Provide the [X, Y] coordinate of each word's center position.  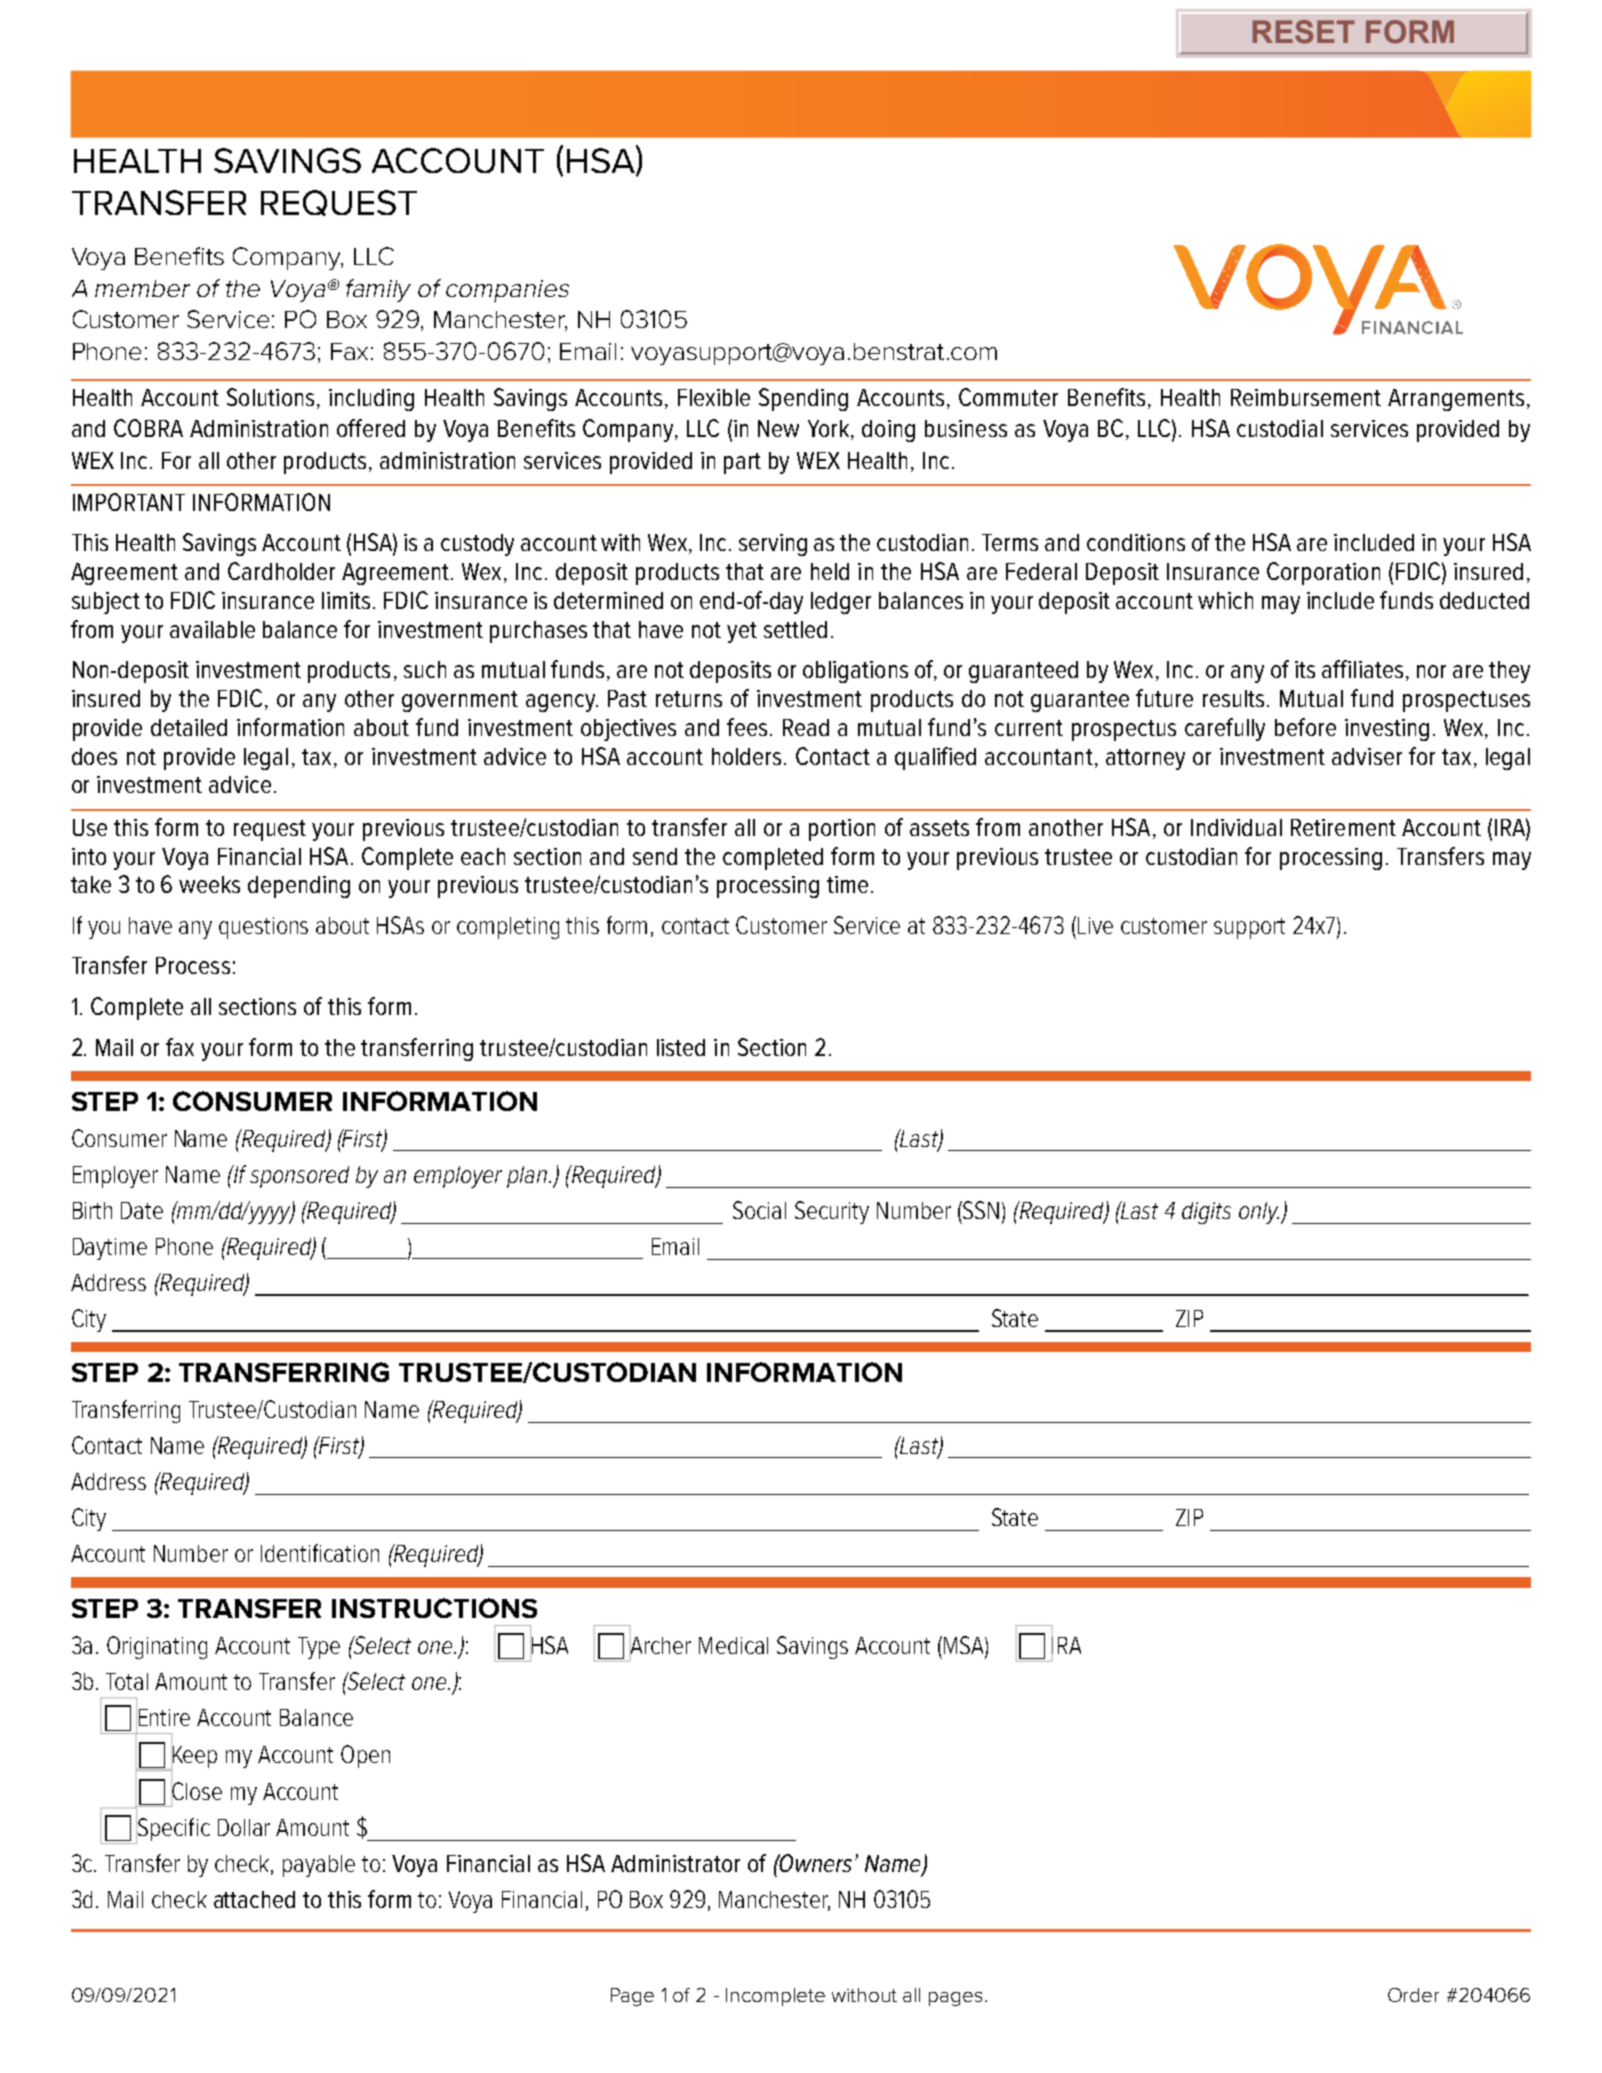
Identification [320, 1553]
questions [263, 928]
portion [842, 830]
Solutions [270, 397]
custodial [1280, 428]
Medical [733, 1645]
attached [254, 1899]
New [778, 428]
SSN [980, 1210]
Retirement [1343, 827]
